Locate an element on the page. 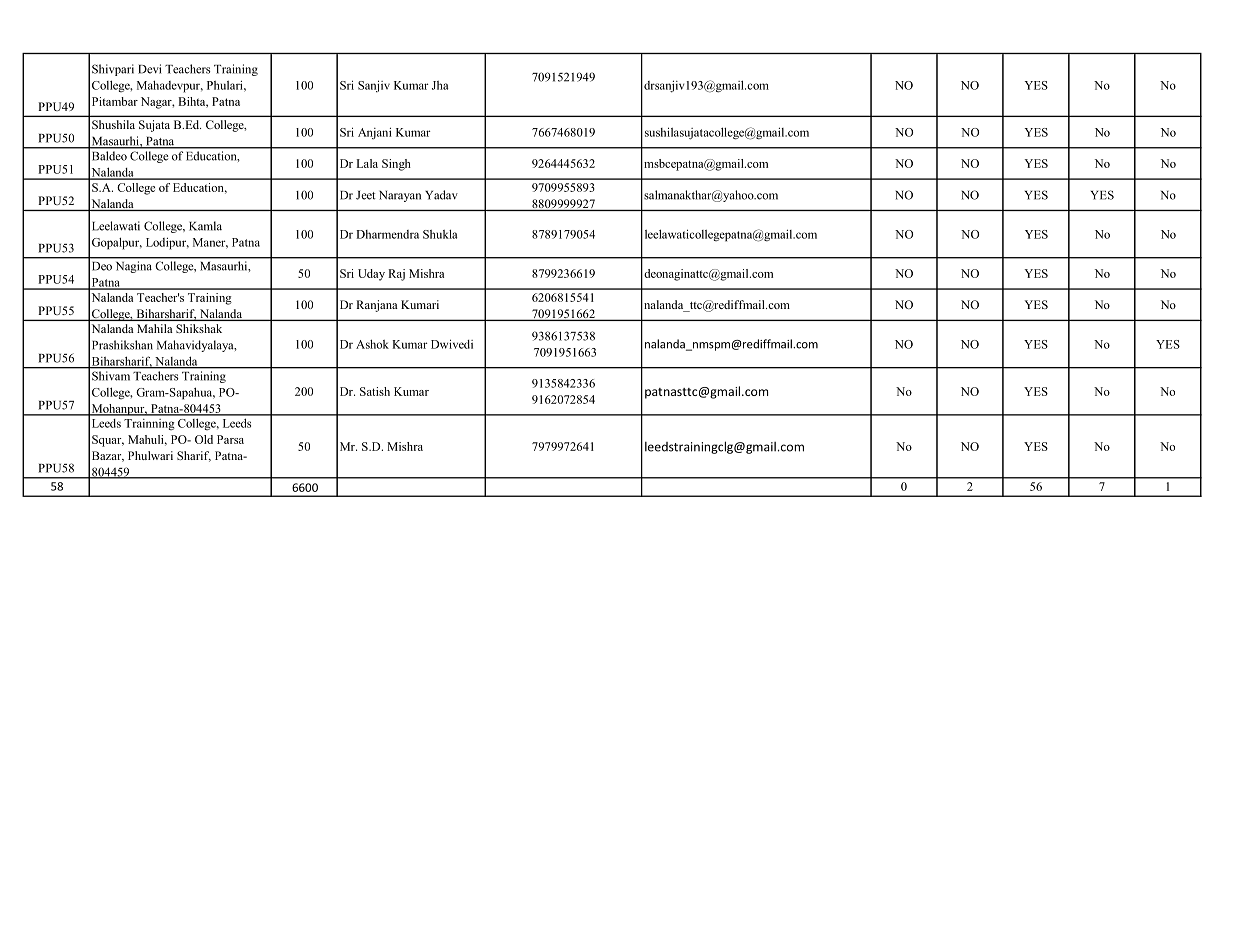 Image resolution: width=1233 pixels, height=952 pixels. Jha is located at coordinates (440, 85).
